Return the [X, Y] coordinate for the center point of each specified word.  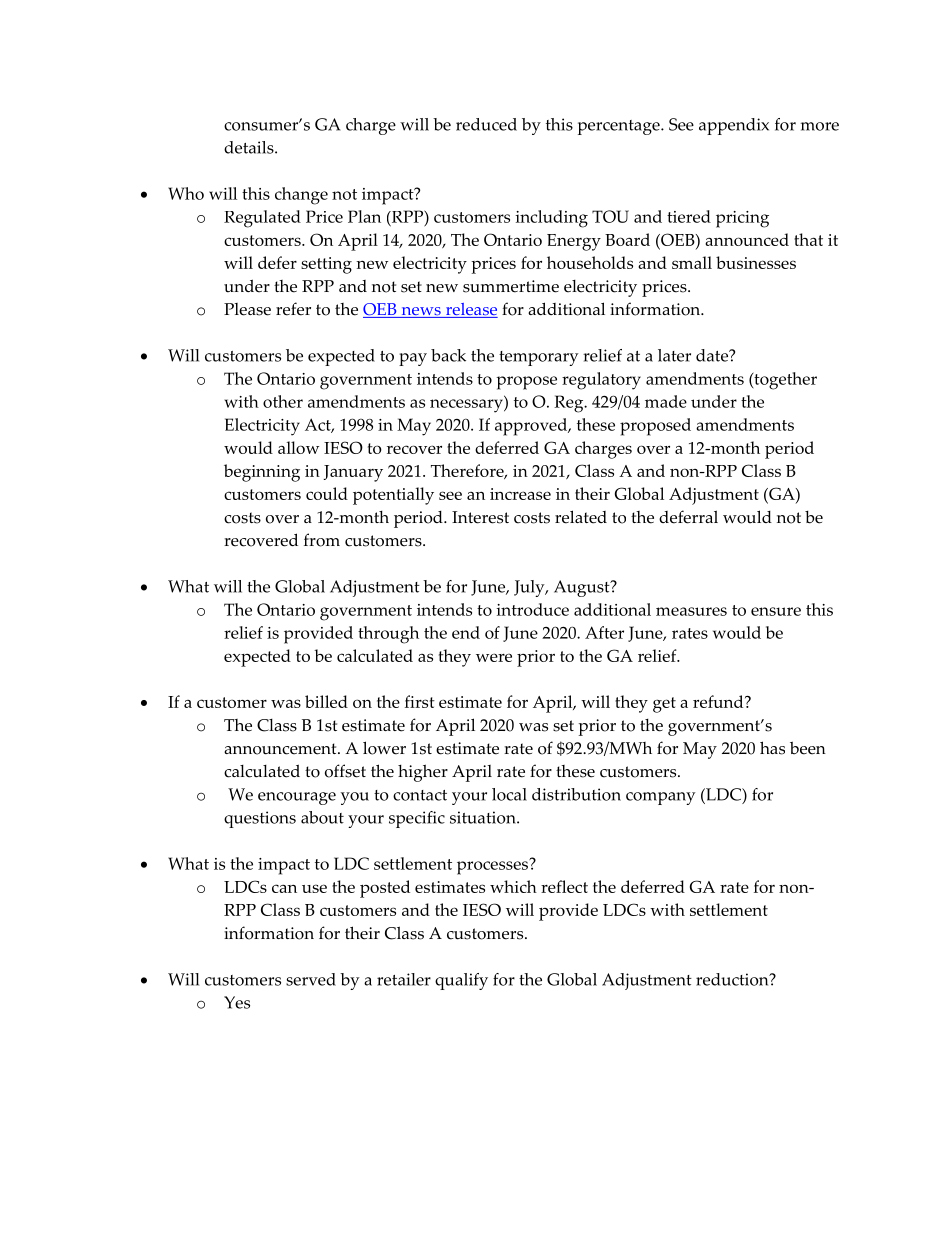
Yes [237, 1002]
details [250, 147]
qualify [461, 981]
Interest [480, 517]
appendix [734, 126]
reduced [486, 124]
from [322, 540]
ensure [776, 611]
